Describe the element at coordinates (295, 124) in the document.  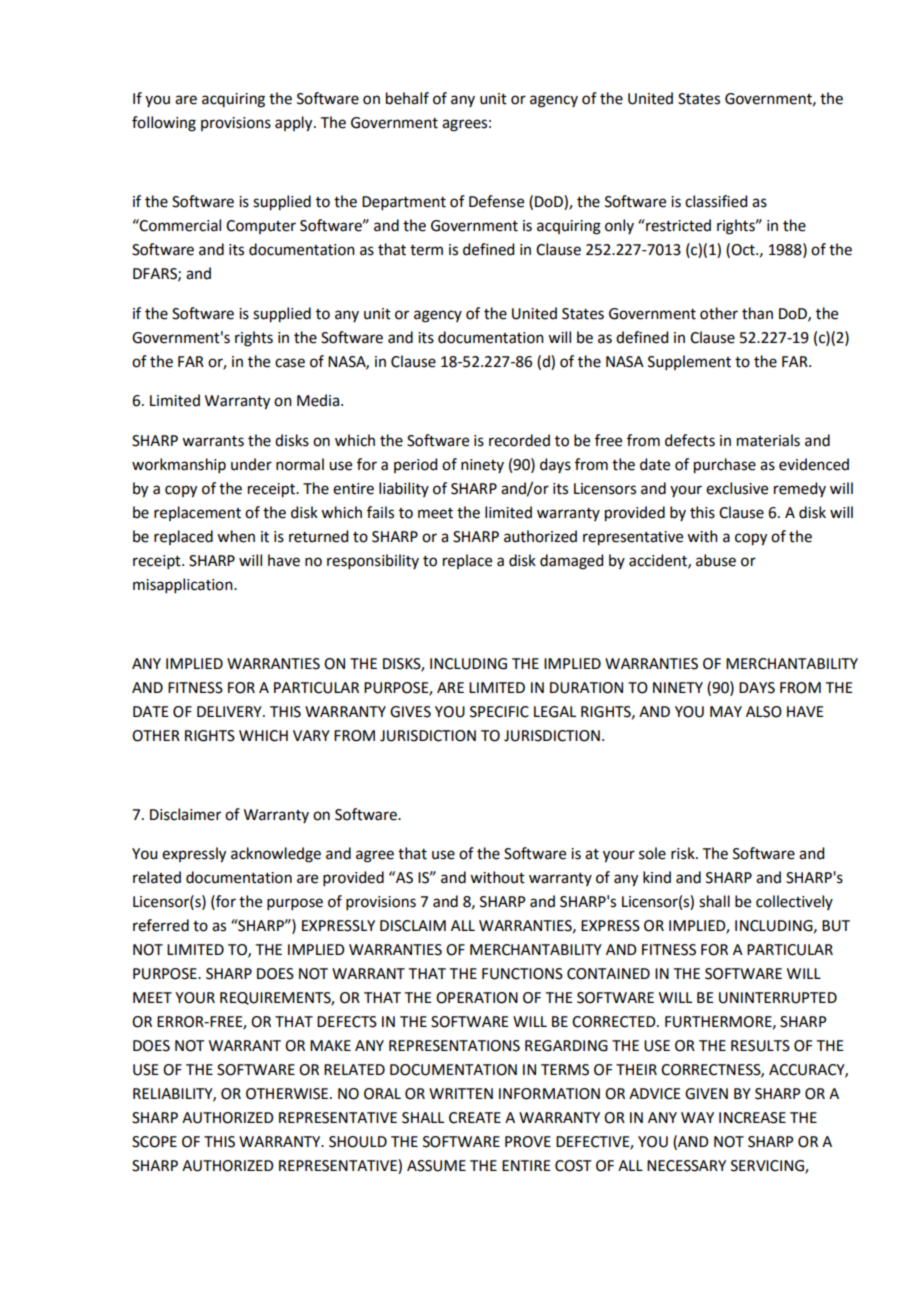
I see `apply` at that location.
